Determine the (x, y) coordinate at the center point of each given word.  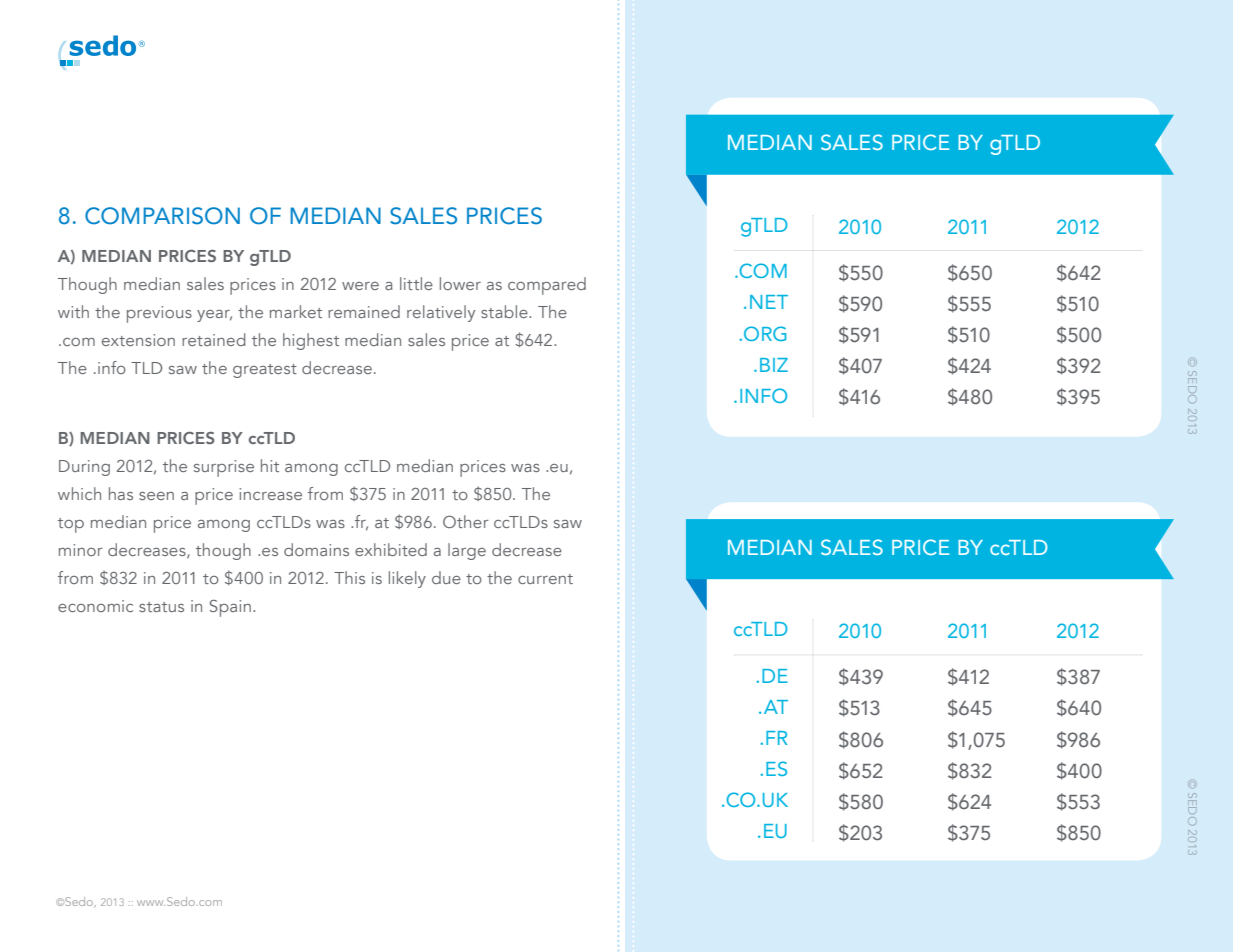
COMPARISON (162, 216)
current (545, 579)
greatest (265, 371)
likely (407, 579)
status (161, 607)
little (416, 283)
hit (270, 465)
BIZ (774, 365)
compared (547, 286)
